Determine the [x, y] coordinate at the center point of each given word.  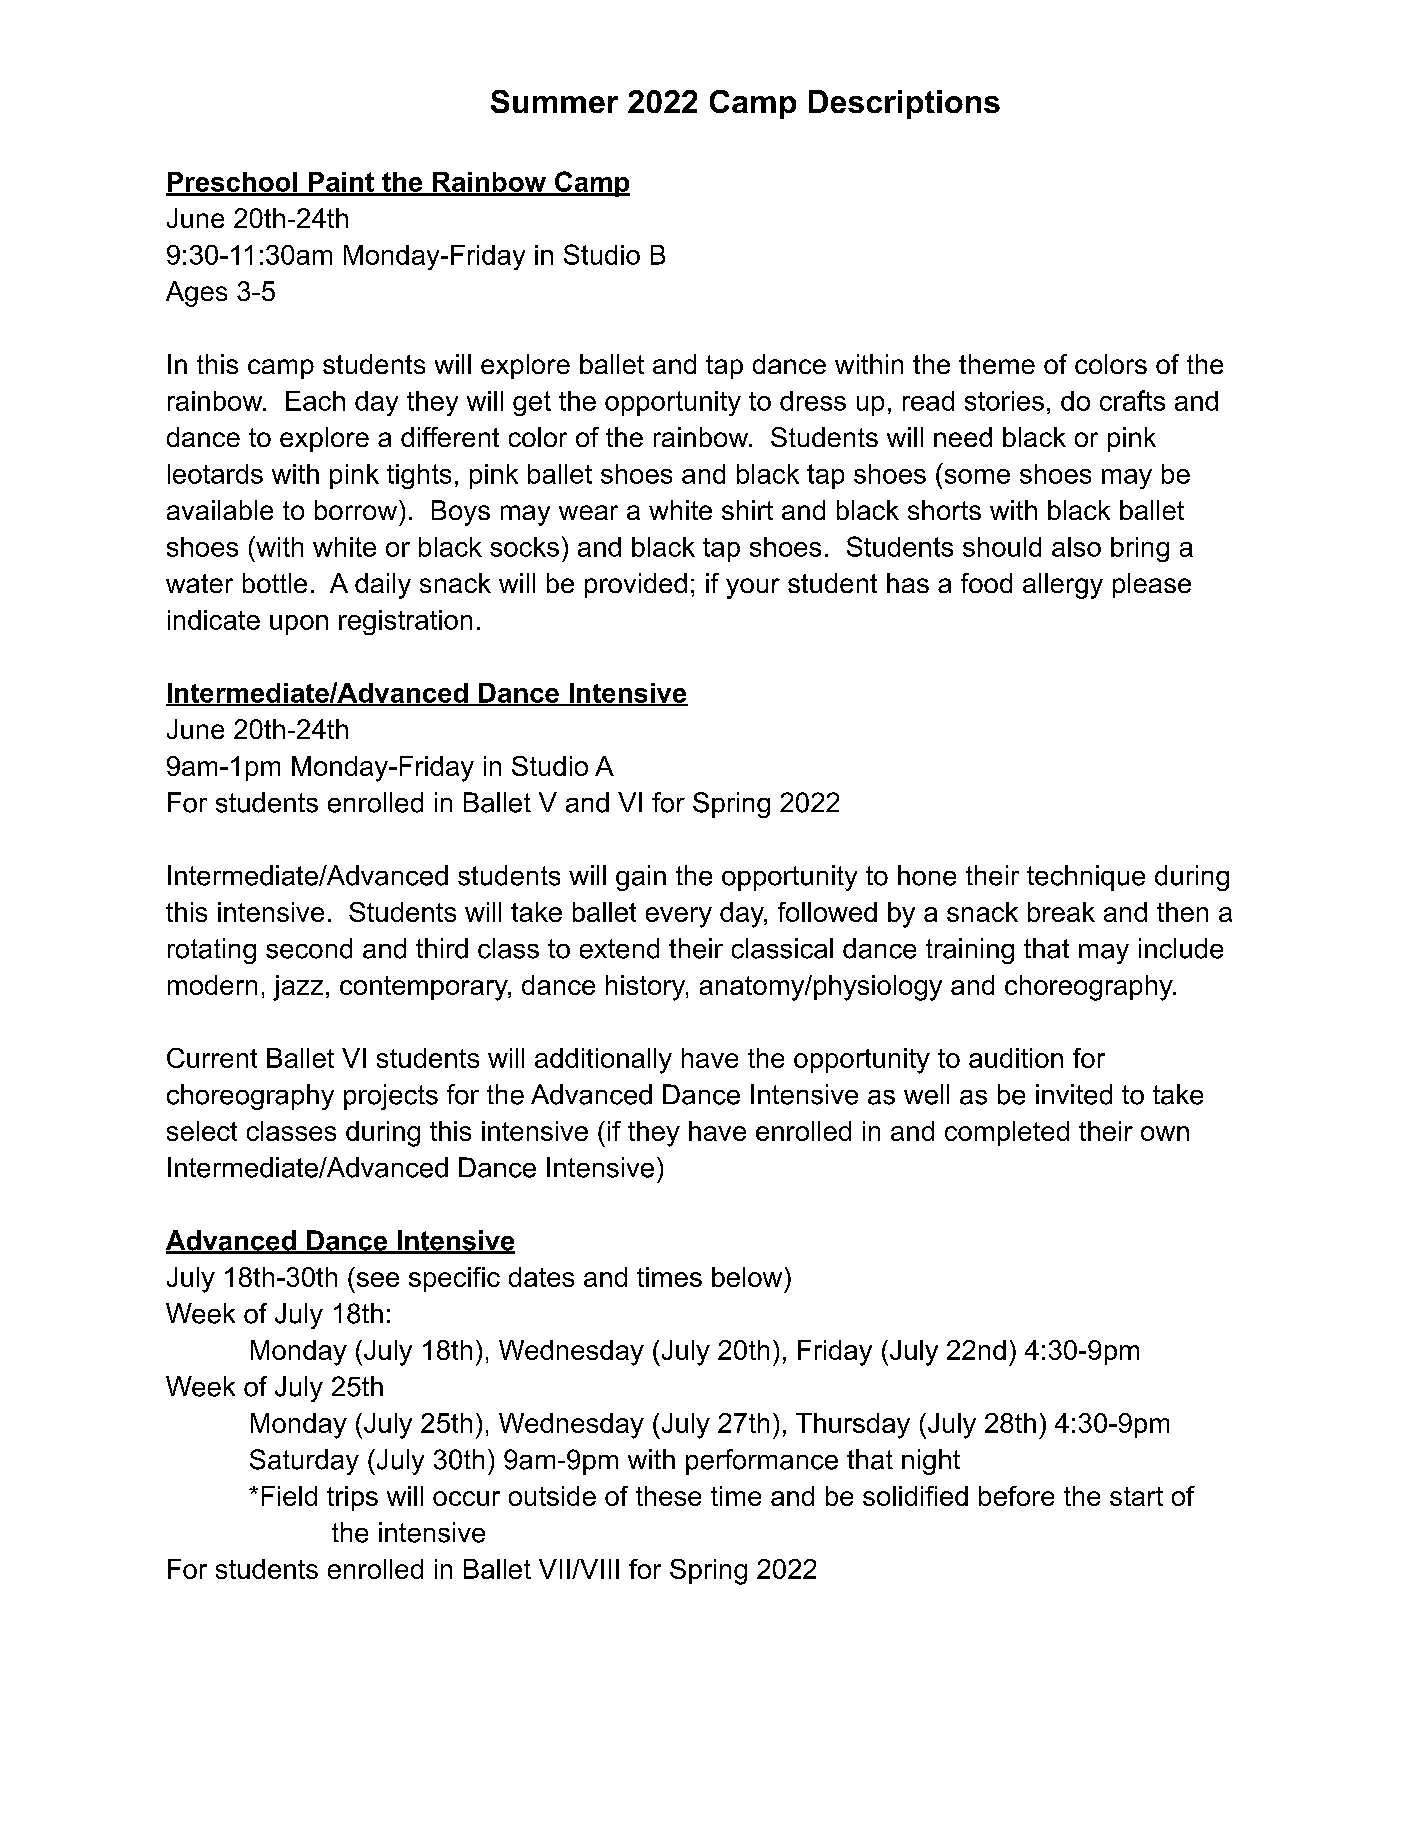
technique [1086, 878]
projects [391, 1097]
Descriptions [904, 104]
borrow [356, 510]
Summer [554, 101]
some [977, 476]
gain [641, 878]
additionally [603, 1061]
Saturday [304, 1462]
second [309, 948]
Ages [196, 294]
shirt [747, 510]
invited [1074, 1094]
